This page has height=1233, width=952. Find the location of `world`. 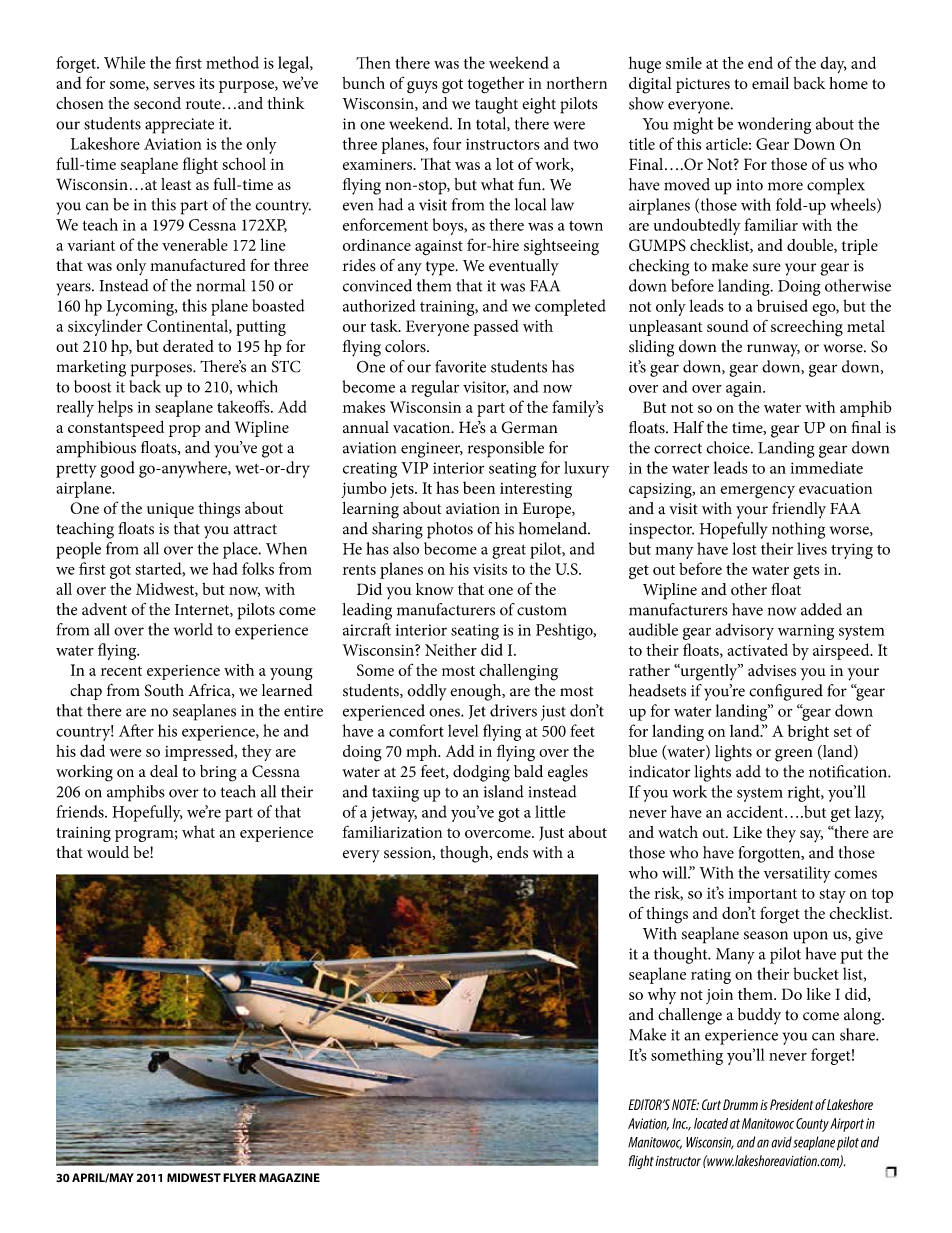

world is located at coordinates (193, 629).
